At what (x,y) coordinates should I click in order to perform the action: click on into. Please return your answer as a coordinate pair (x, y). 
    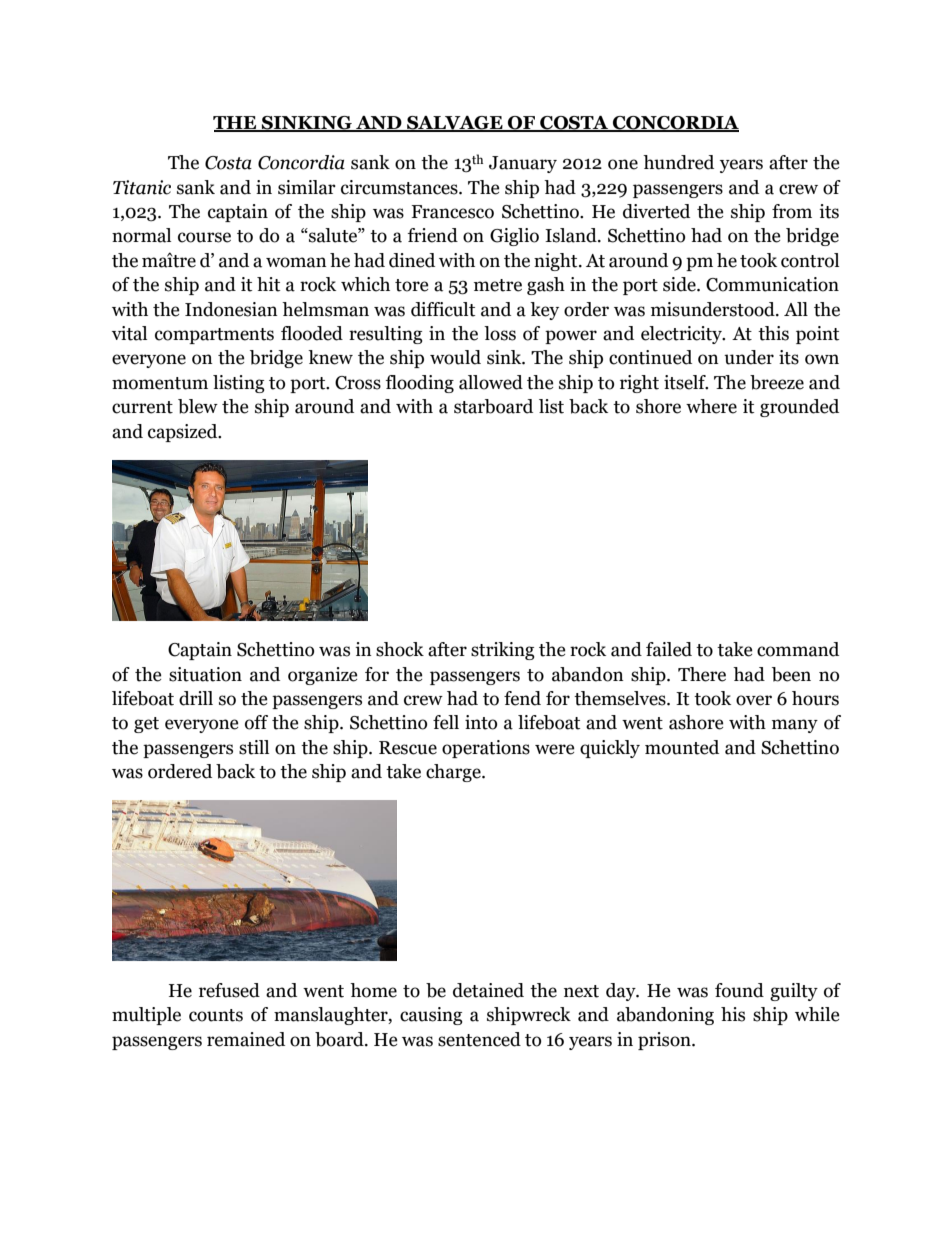
    Looking at the image, I should click on (481, 722).
